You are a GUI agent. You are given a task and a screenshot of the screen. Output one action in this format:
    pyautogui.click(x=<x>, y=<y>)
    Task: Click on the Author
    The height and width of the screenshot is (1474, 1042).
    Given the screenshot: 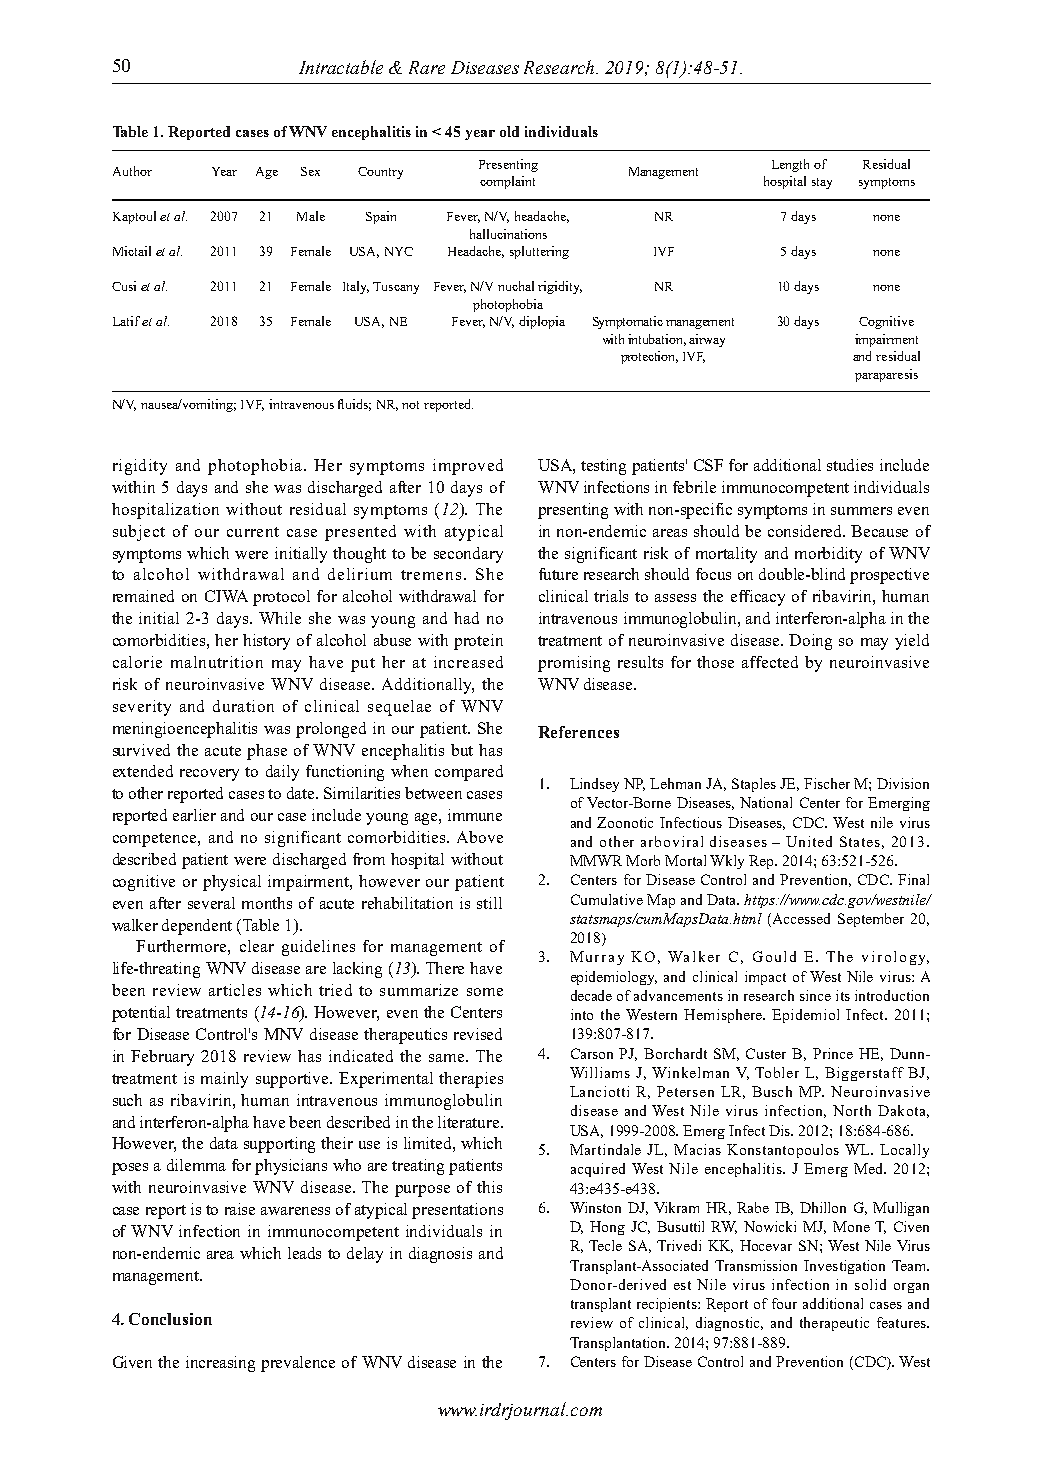 What is the action you would take?
    pyautogui.click(x=132, y=171)
